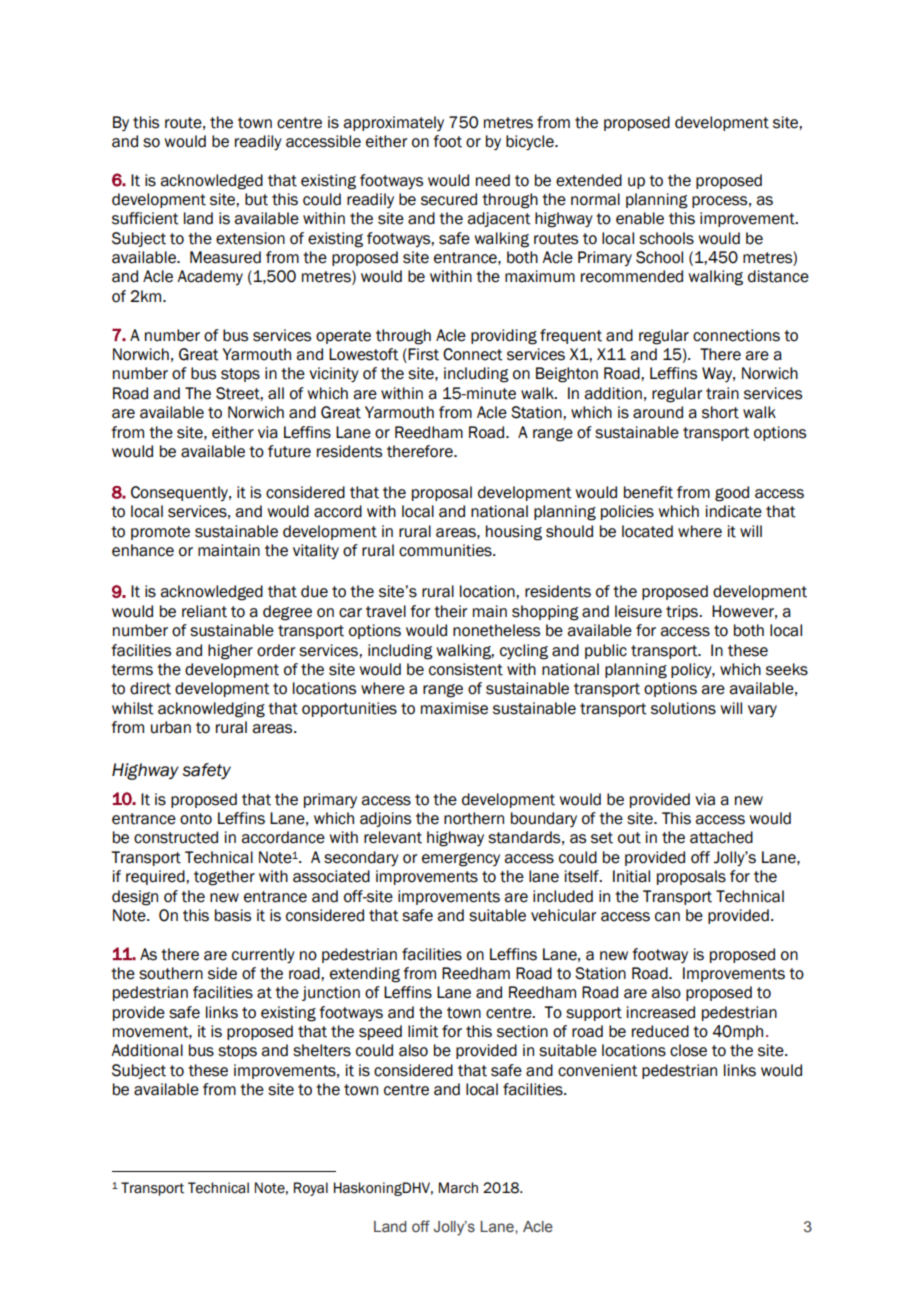 This screenshot has width=924, height=1308. What do you see at coordinates (311, 1189) in the screenshot?
I see `Royal` at bounding box center [311, 1189].
